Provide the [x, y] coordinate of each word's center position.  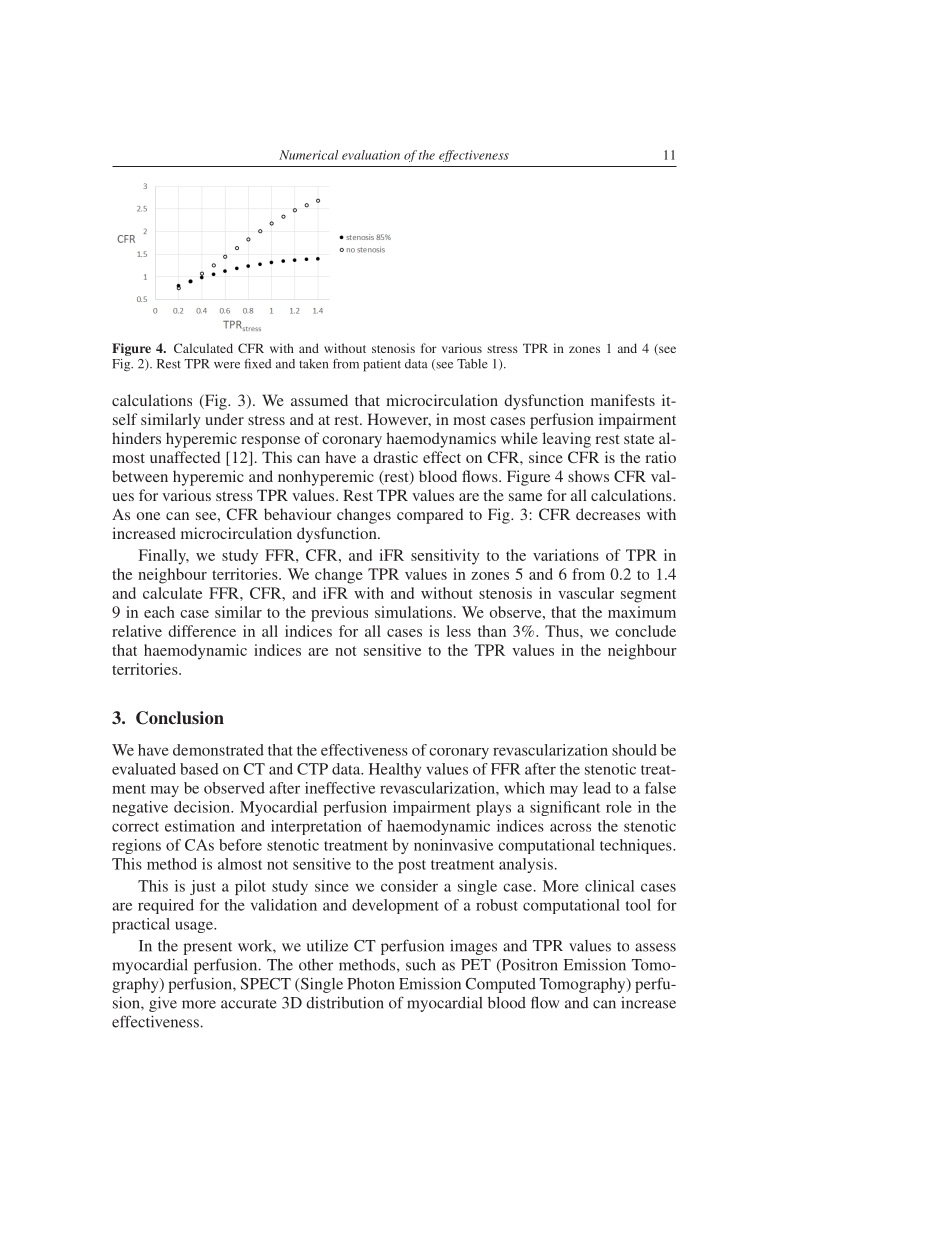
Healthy [395, 770]
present [207, 948]
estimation [200, 826]
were [227, 365]
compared [430, 516]
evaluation [371, 155]
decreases [608, 514]
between [140, 476]
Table [472, 364]
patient [382, 365]
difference [202, 631]
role [619, 807]
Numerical [308, 155]
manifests [623, 400]
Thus [563, 631]
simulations [413, 612]
